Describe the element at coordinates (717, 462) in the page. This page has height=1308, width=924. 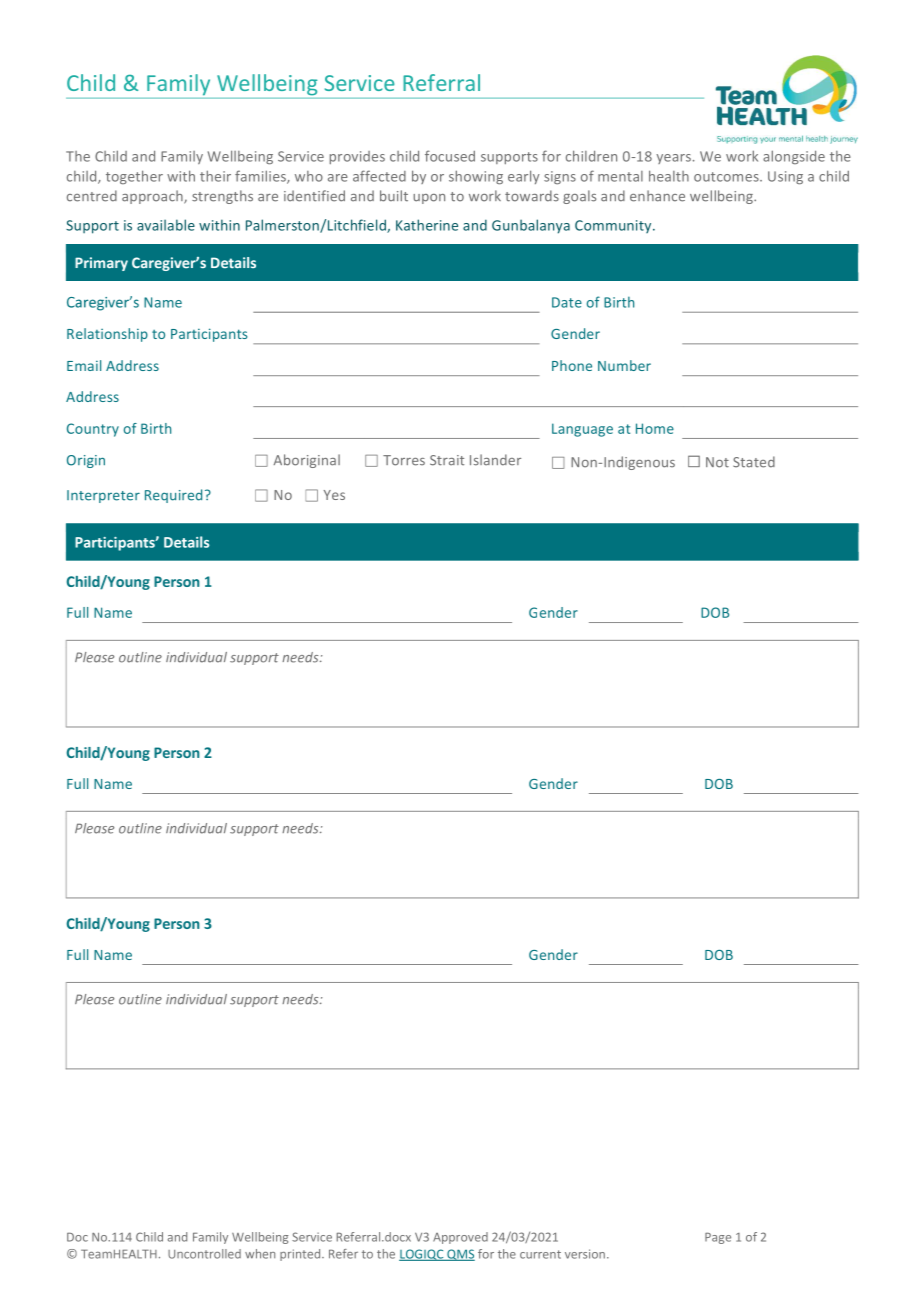
I see `Not` at that location.
